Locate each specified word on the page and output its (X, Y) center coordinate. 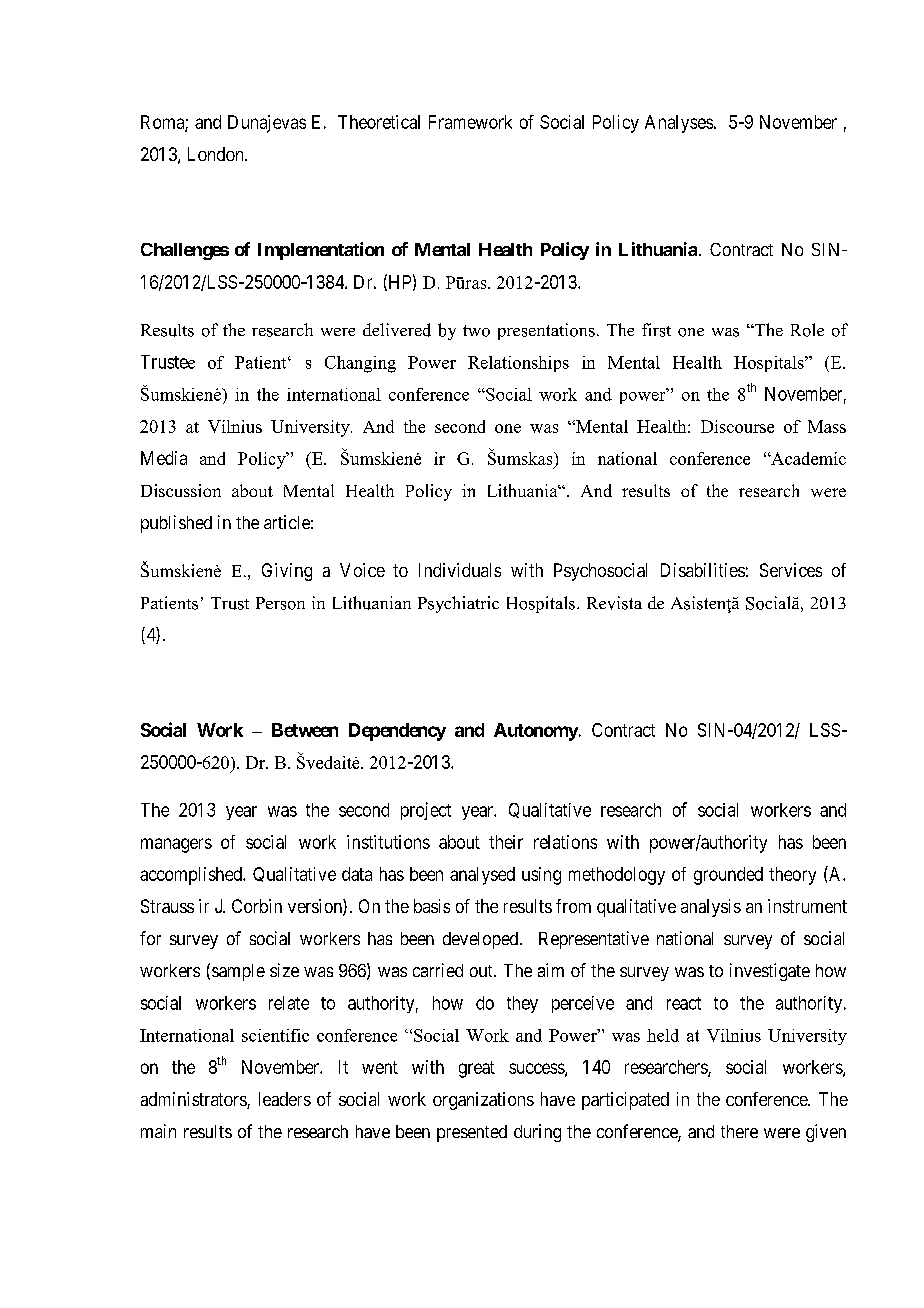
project (426, 811)
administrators (194, 1100)
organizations (483, 1101)
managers (176, 845)
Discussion (181, 490)
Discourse (737, 426)
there (739, 1131)
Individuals (460, 570)
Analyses (679, 124)
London (217, 154)
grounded (728, 876)
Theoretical (379, 122)
